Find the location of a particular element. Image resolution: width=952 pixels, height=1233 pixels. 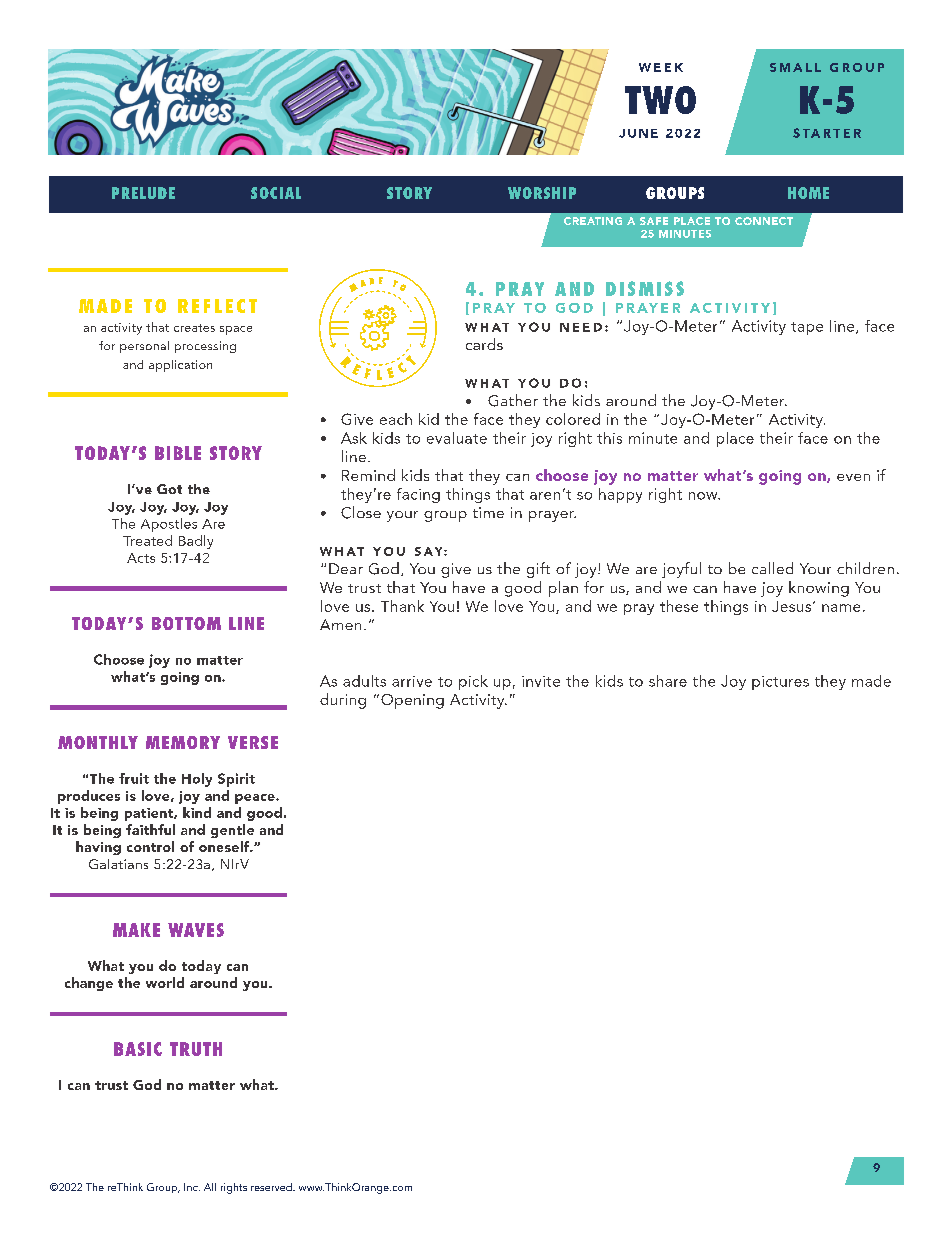

pick is located at coordinates (473, 682).
